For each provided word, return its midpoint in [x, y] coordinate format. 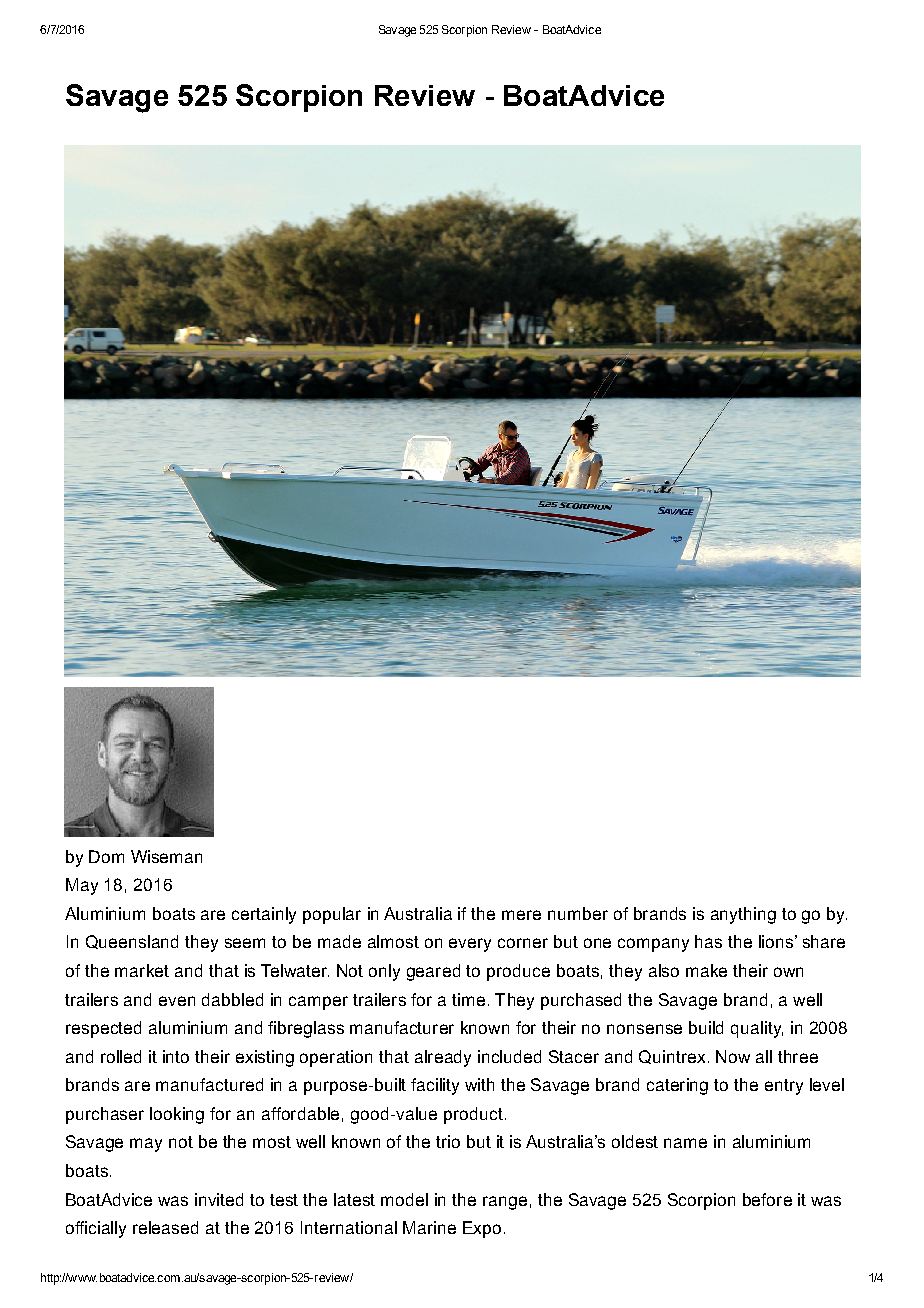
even [177, 1001]
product [473, 1115]
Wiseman [166, 856]
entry [784, 1087]
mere [521, 915]
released [165, 1227]
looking [177, 1115]
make [706, 970]
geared [433, 972]
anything [743, 915]
